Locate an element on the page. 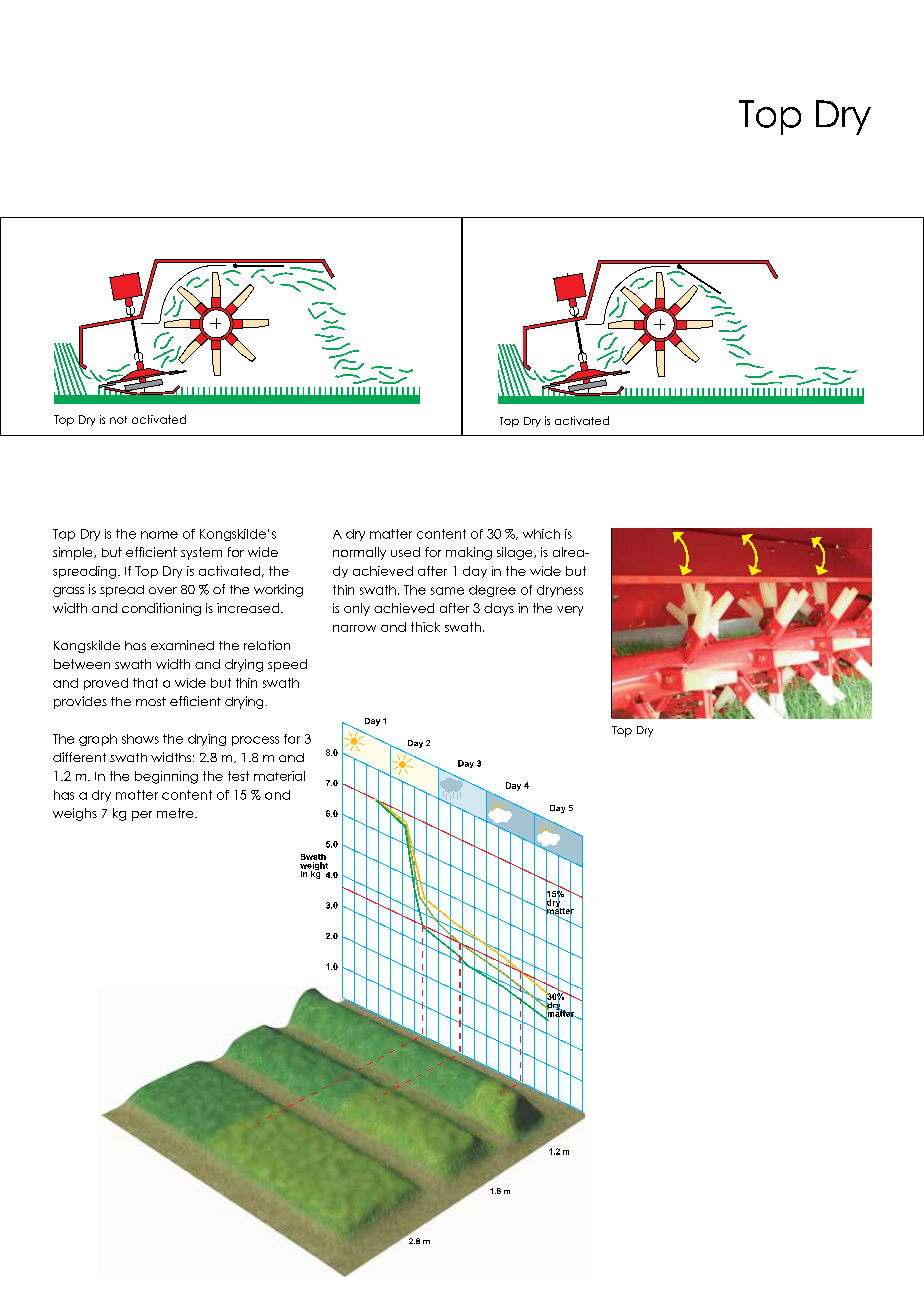 The height and width of the image is (1308, 924). silage is located at coordinates (516, 553).
